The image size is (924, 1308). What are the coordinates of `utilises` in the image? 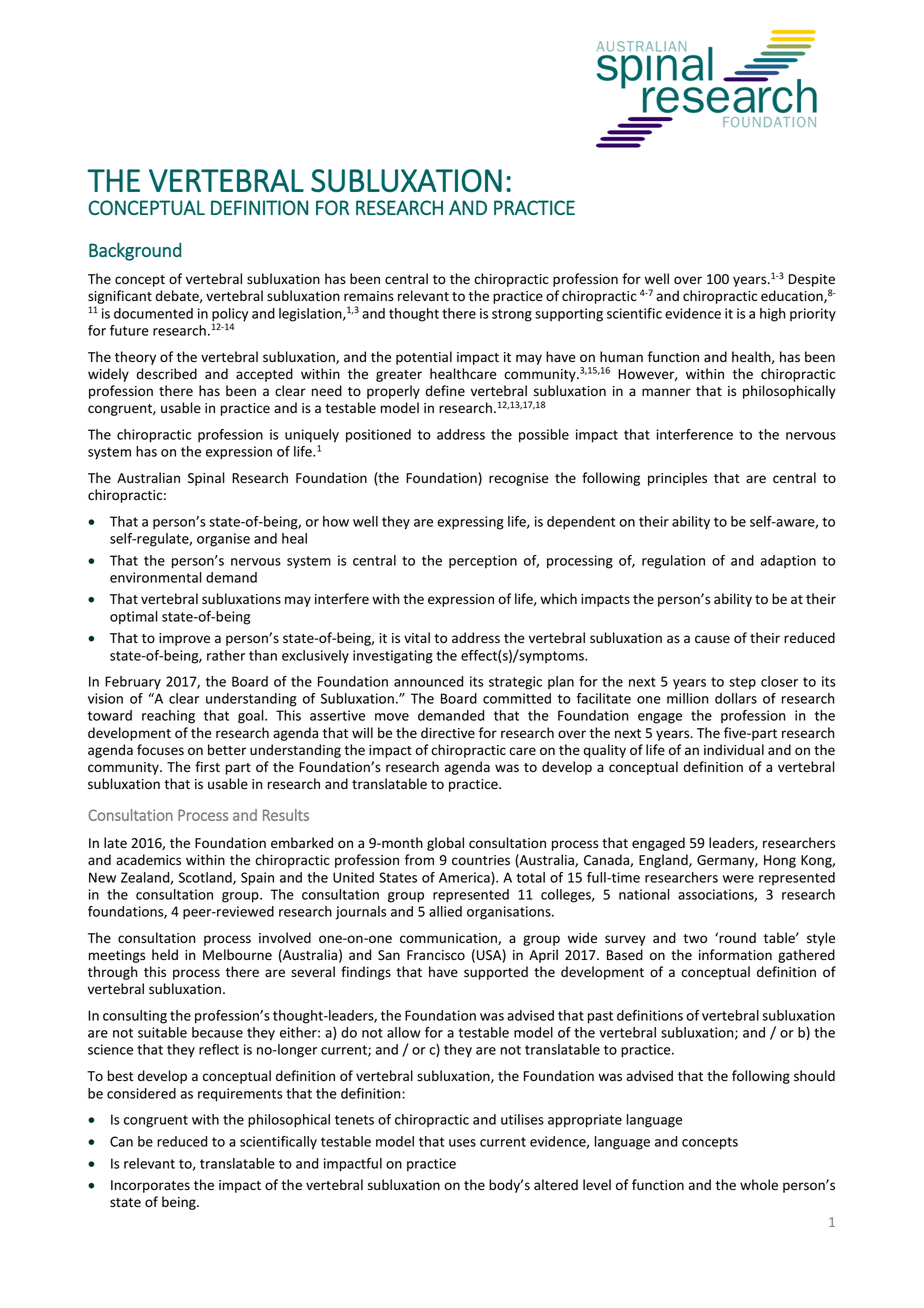 It's located at (522, 1119).
